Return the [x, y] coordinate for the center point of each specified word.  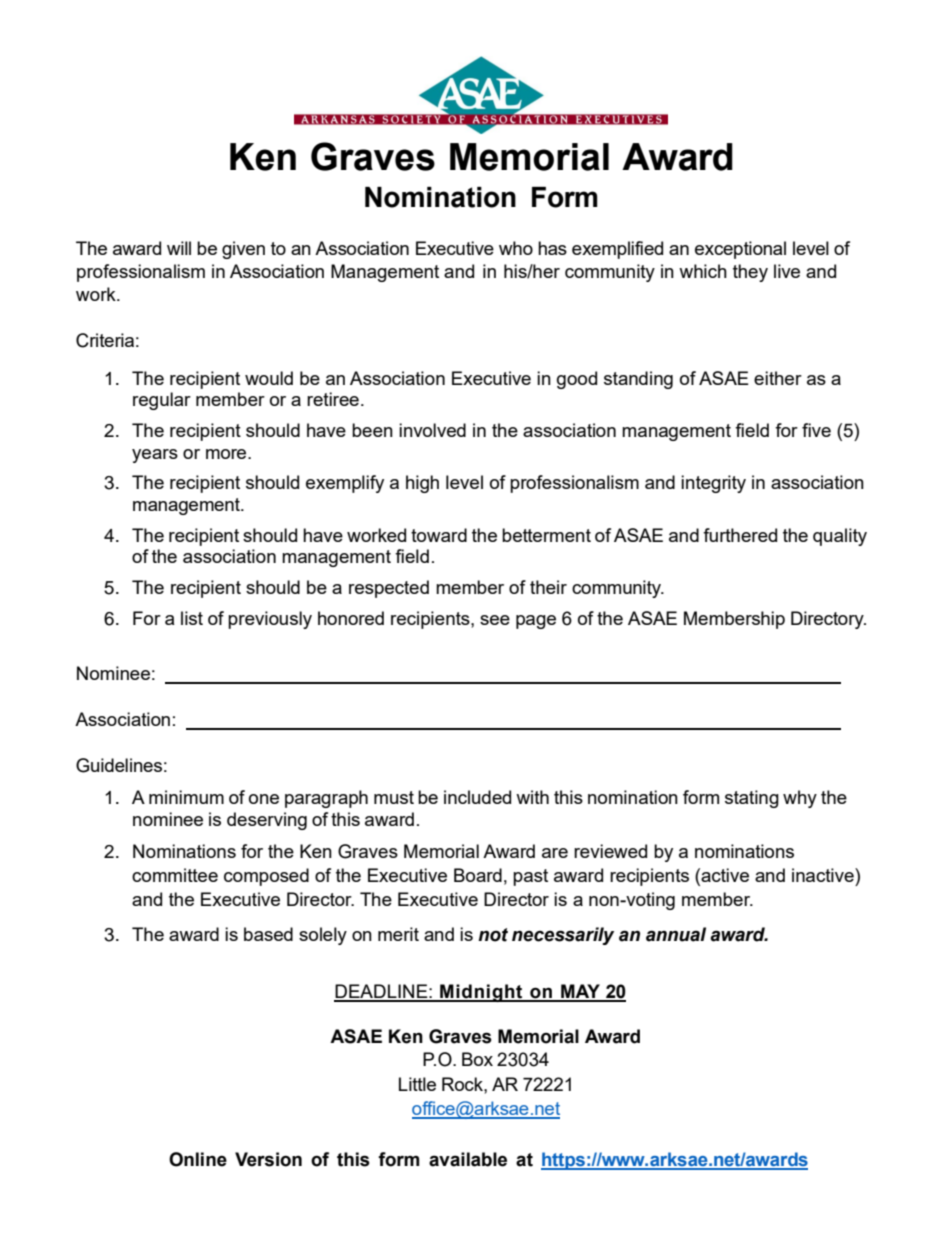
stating [752, 799]
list [192, 618]
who [516, 248]
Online [198, 1159]
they [750, 273]
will [179, 248]
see [495, 620]
